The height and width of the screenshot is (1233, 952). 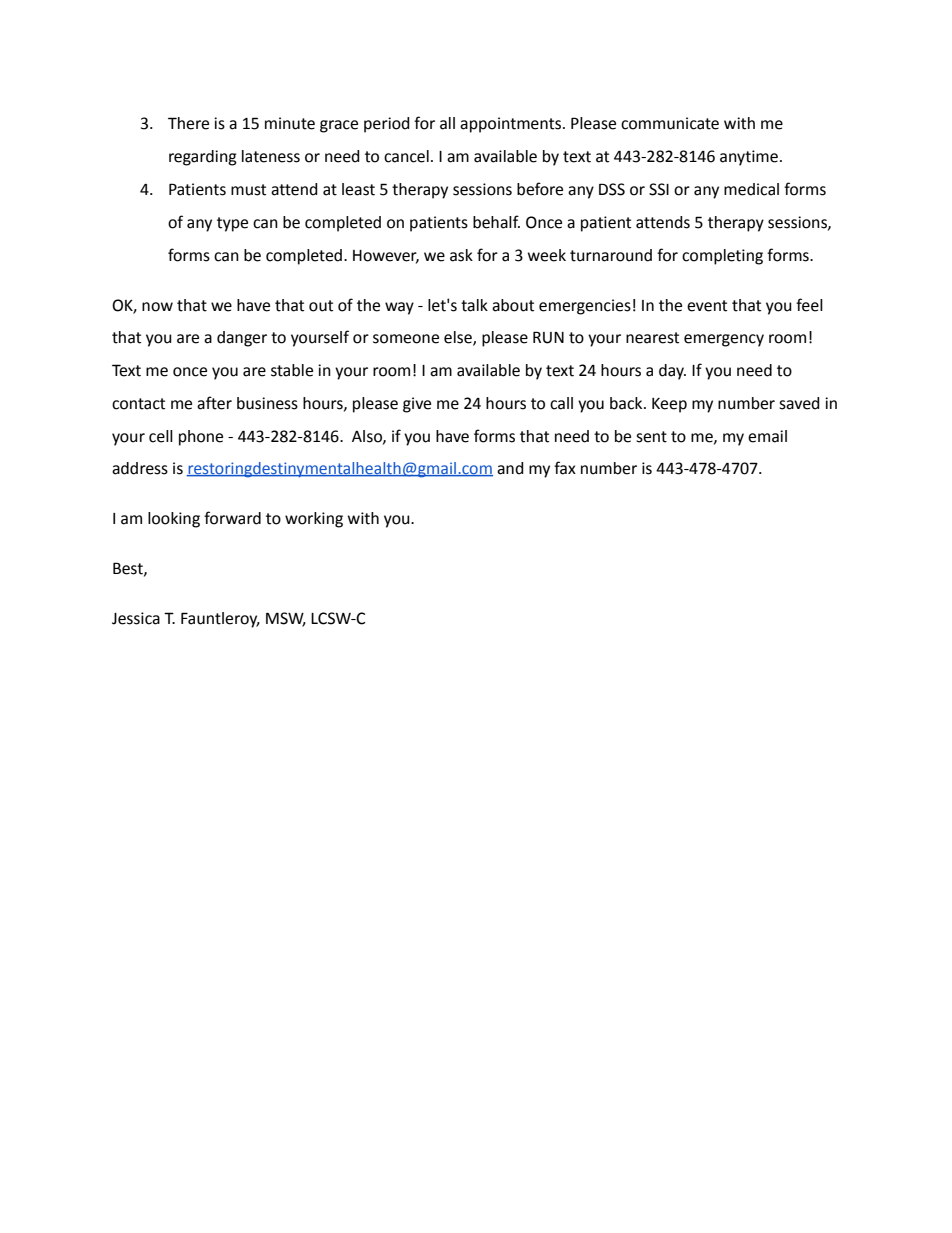 What do you see at coordinates (749, 158) in the screenshot?
I see `anytime` at bounding box center [749, 158].
